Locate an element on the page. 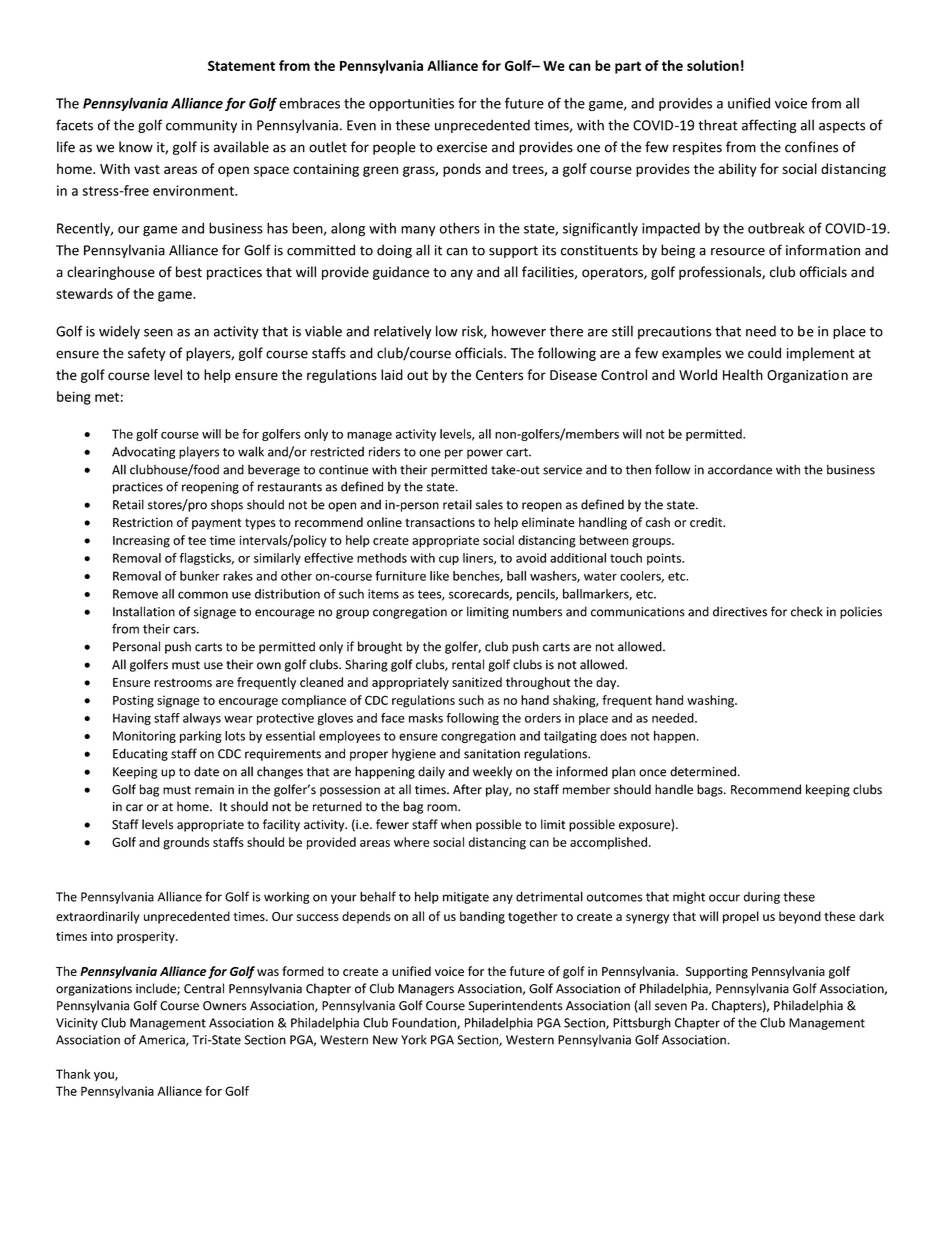  community is located at coordinates (201, 126).
